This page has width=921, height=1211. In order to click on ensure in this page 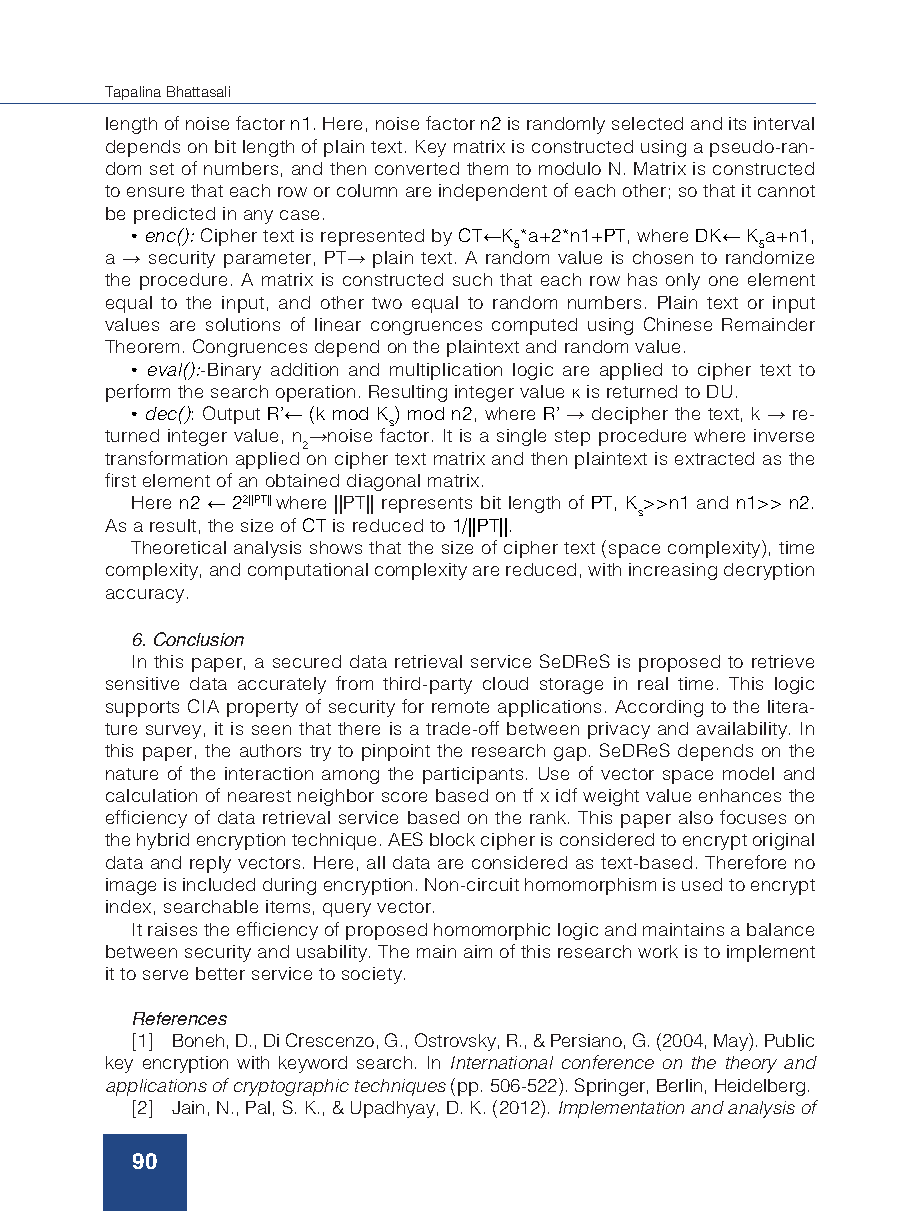, I will do `click(155, 192)`.
